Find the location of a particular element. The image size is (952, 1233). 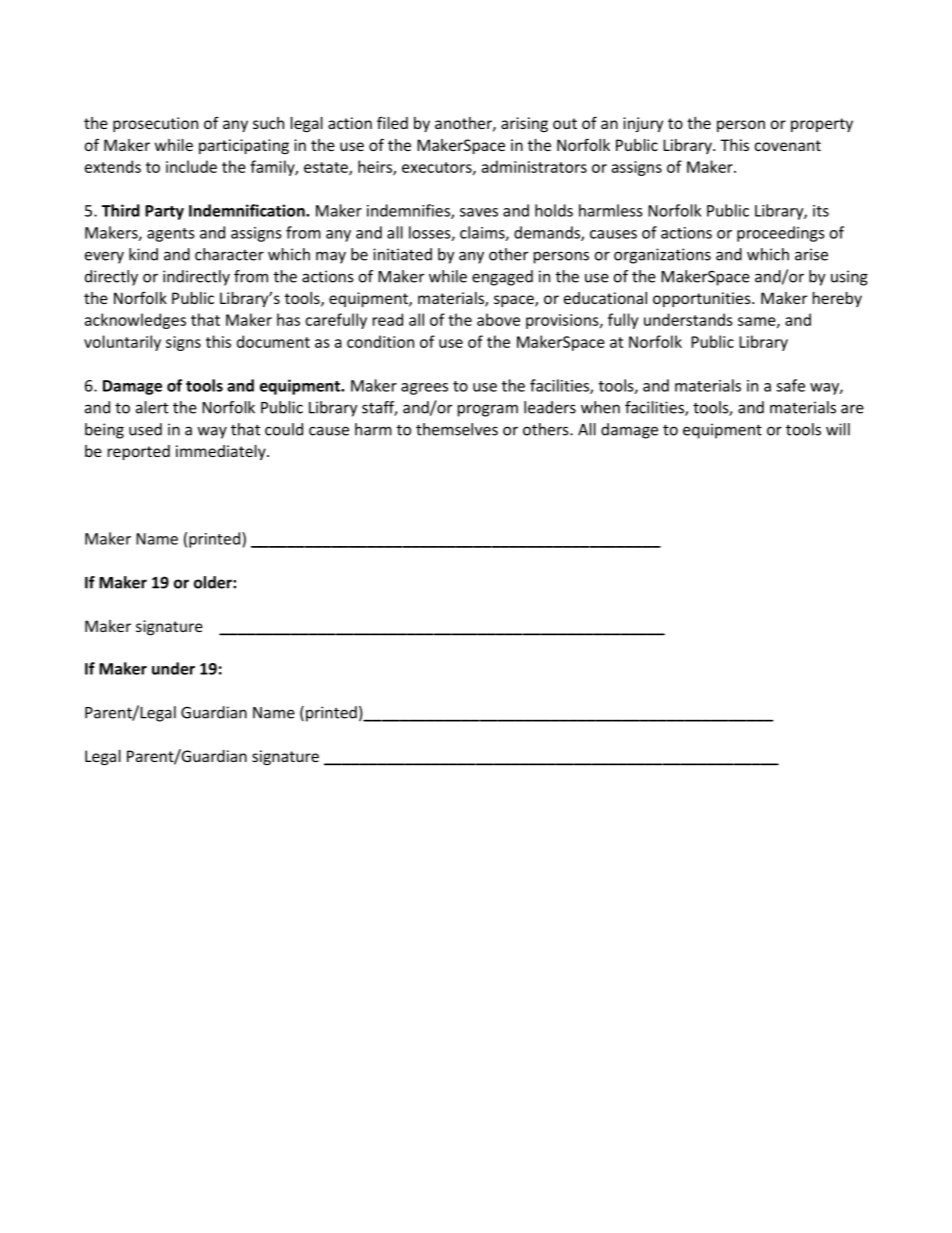

opportunities is located at coordinates (703, 299).
